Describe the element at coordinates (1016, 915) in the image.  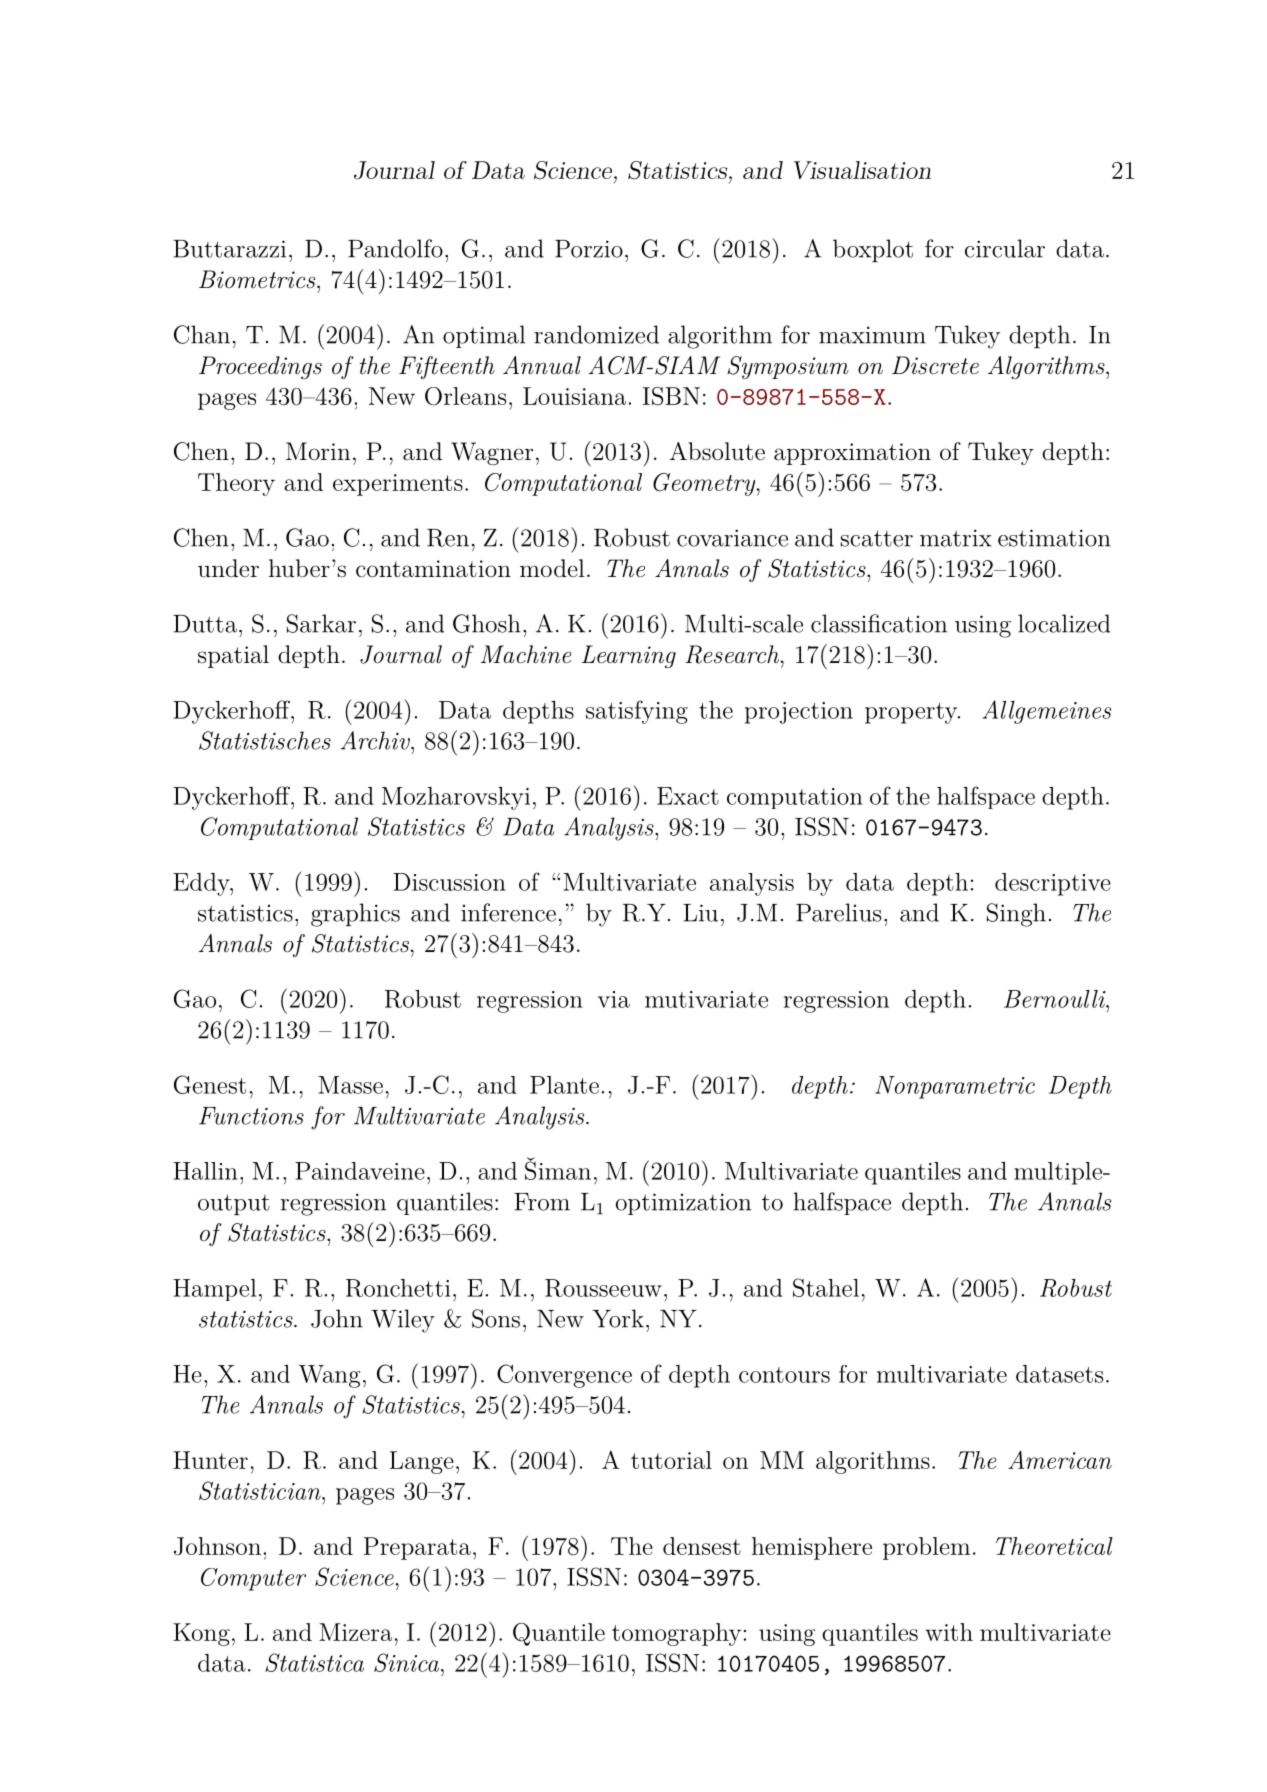
I see `Singh` at that location.
